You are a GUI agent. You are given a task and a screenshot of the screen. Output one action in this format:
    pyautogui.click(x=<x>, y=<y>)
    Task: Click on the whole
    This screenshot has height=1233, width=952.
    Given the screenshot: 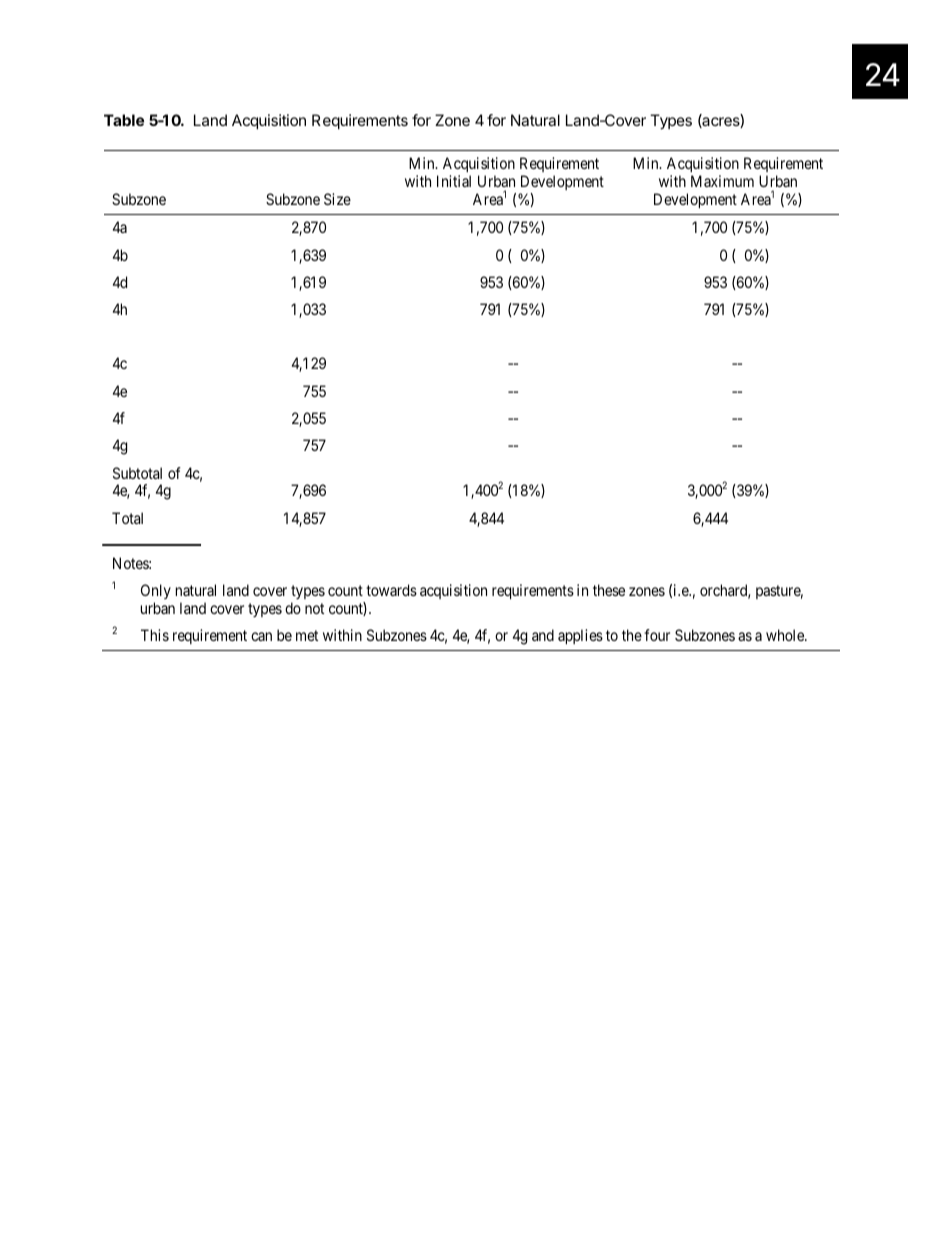 What is the action you would take?
    pyautogui.click(x=786, y=635)
